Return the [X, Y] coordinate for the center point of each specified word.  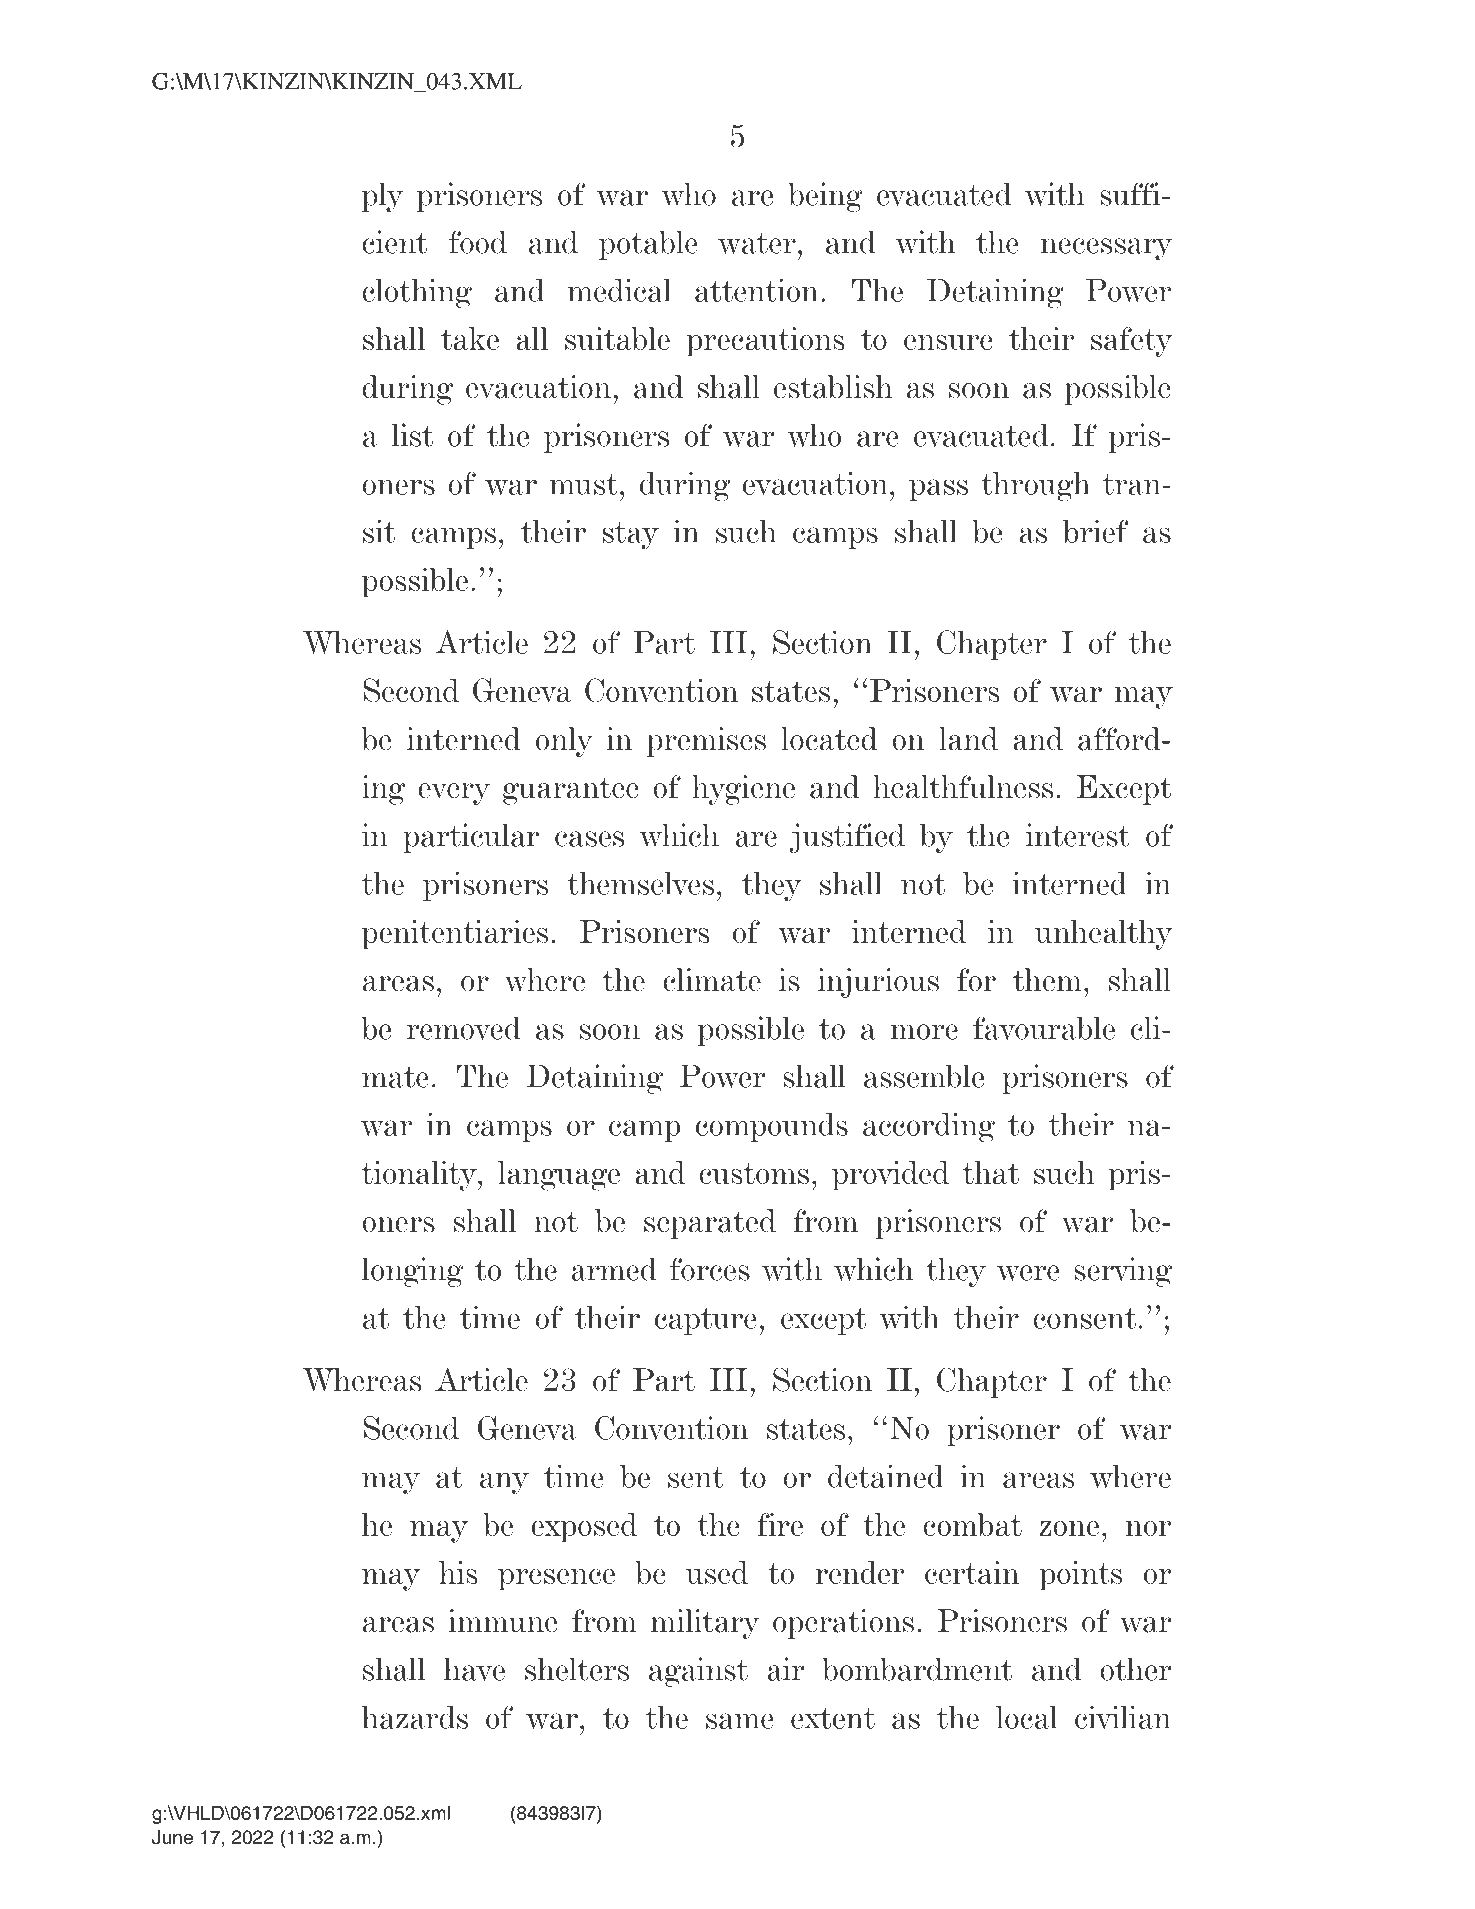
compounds [772, 1127]
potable [648, 245]
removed [464, 1028]
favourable [1044, 1028]
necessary [1106, 249]
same [740, 1721]
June [172, 1837]
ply [383, 197]
